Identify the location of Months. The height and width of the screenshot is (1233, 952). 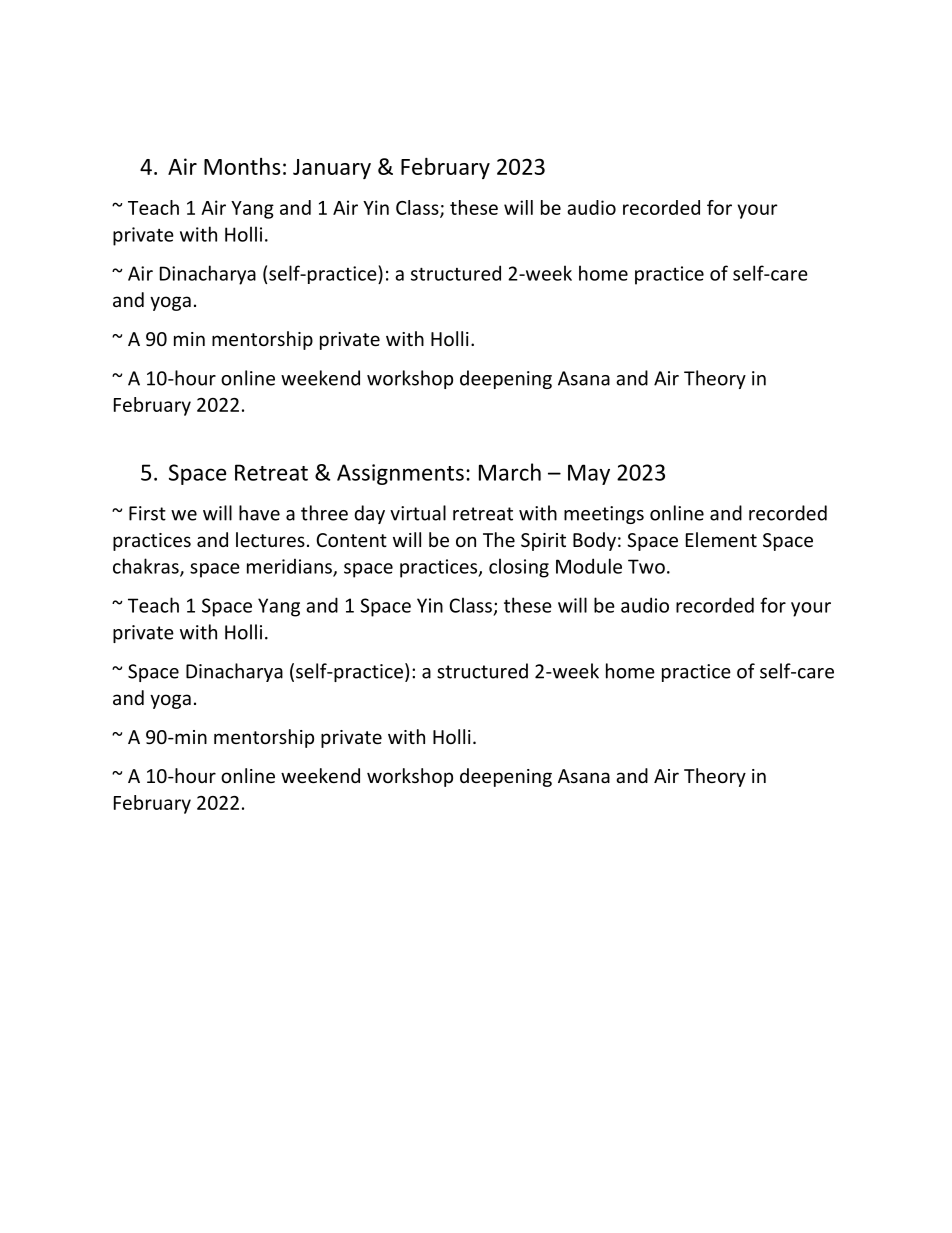
(242, 166).
